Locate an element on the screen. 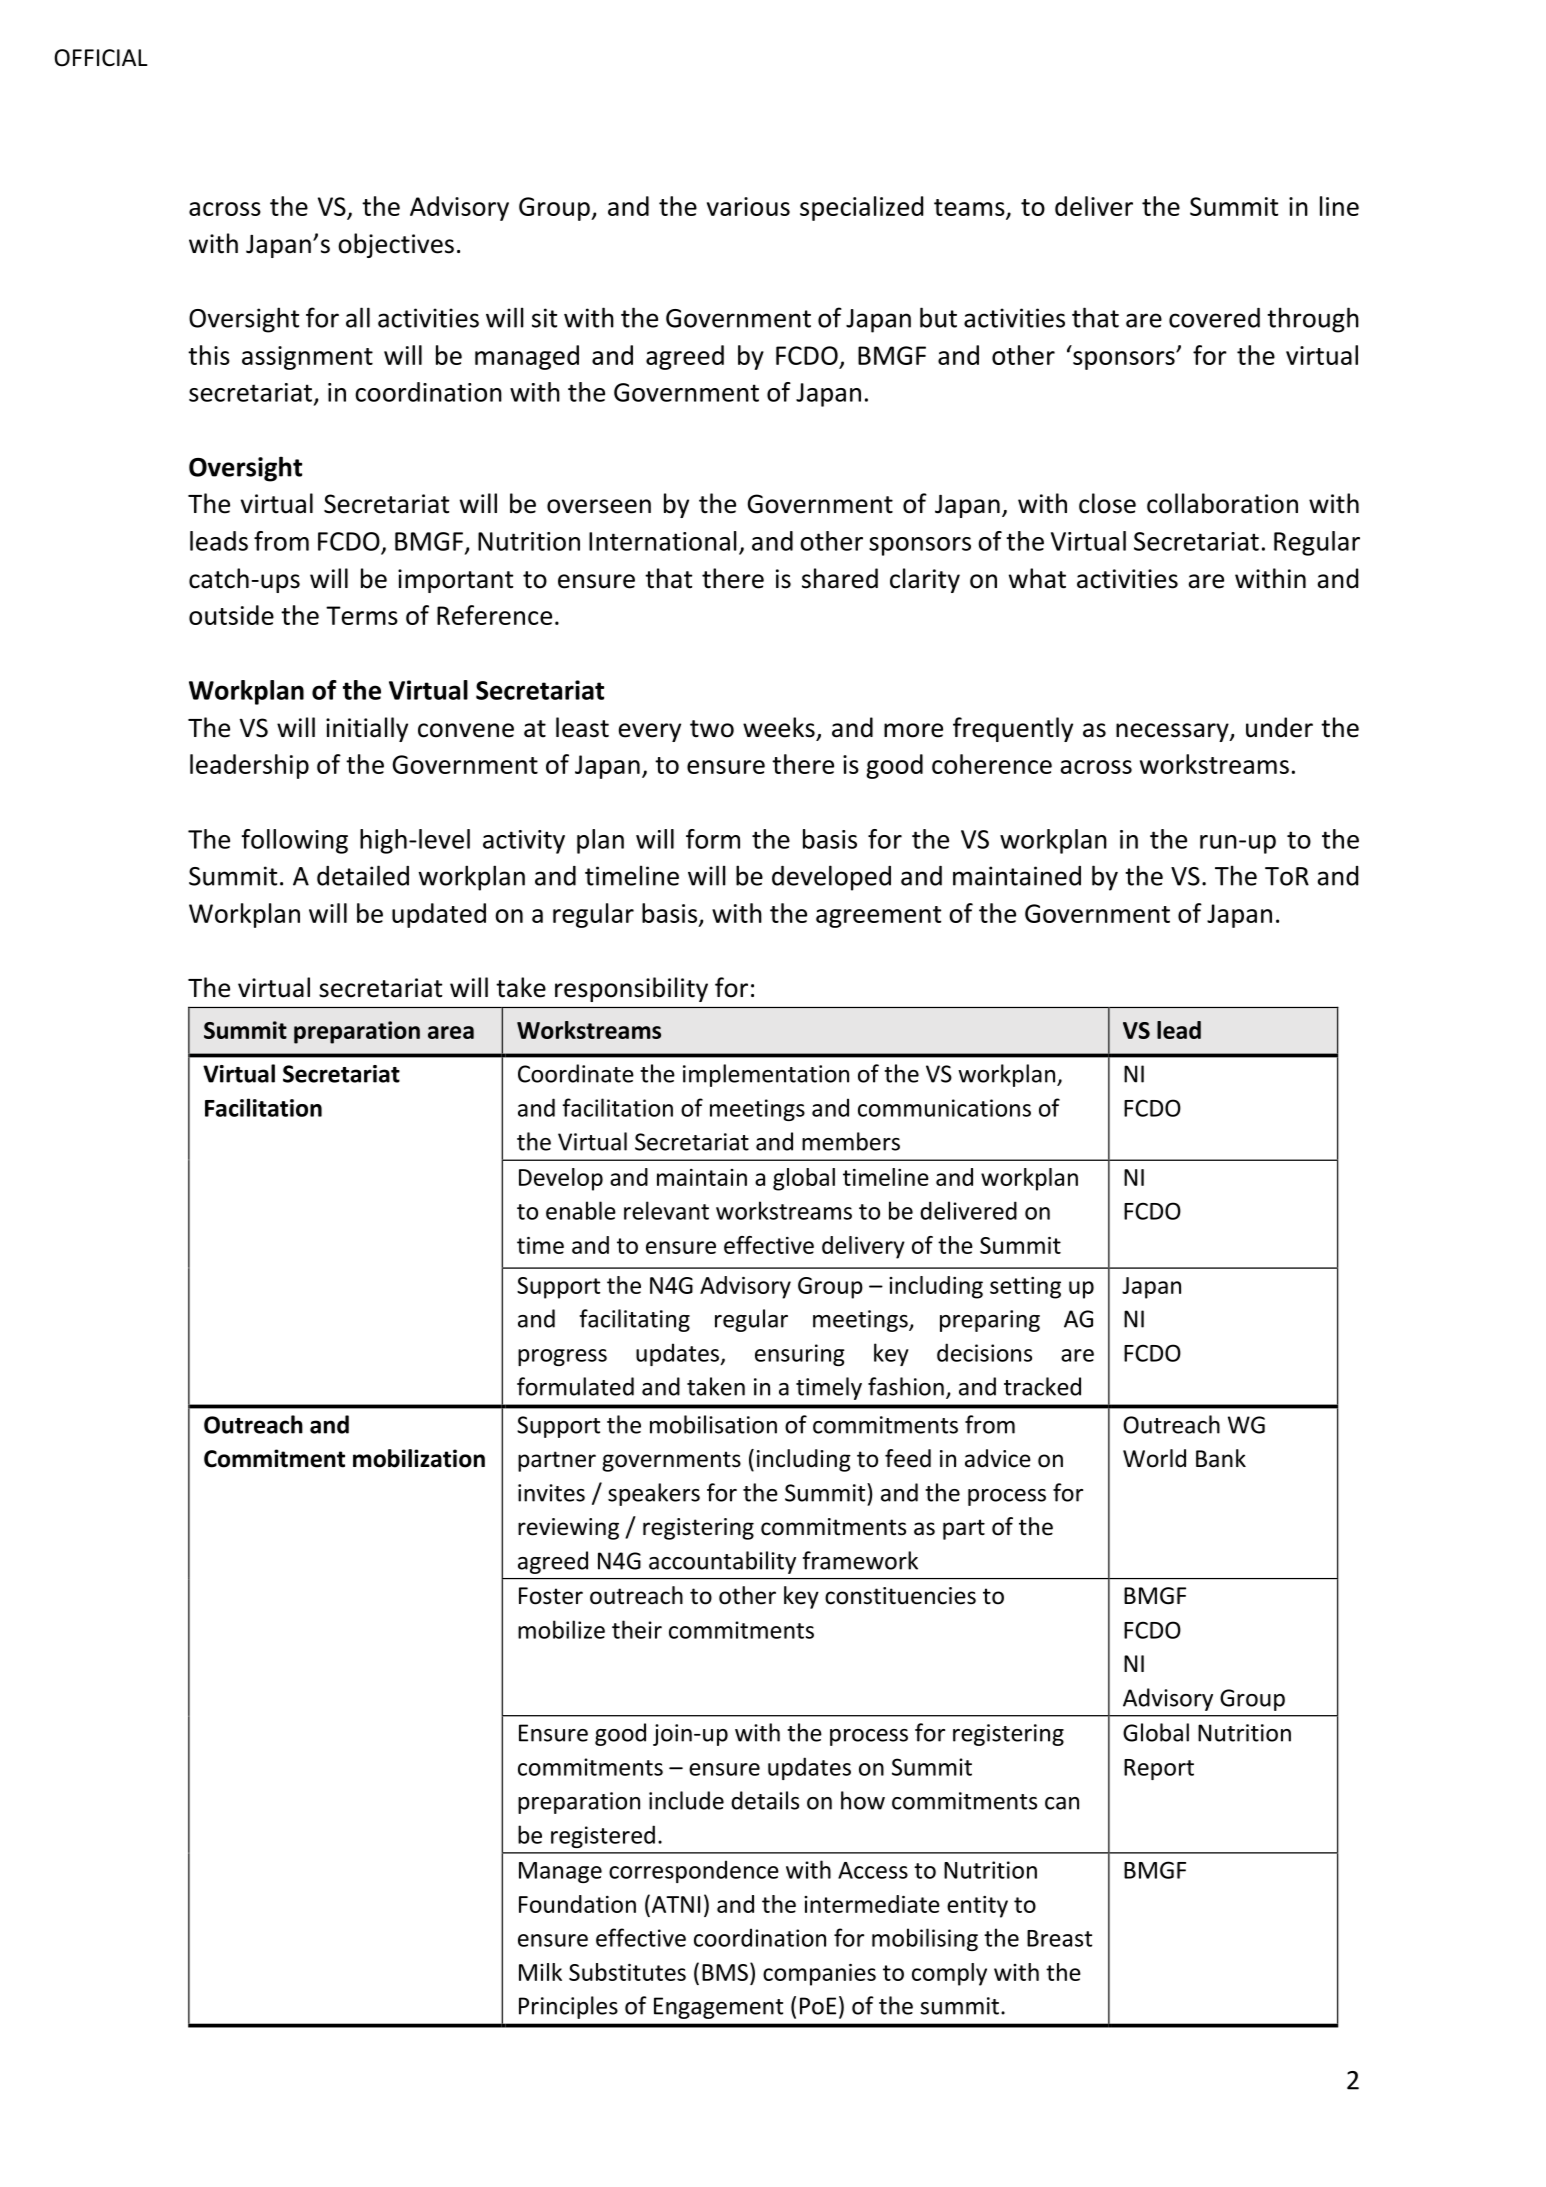 This screenshot has width=1546, height=2187. Milk is located at coordinates (540, 1972).
